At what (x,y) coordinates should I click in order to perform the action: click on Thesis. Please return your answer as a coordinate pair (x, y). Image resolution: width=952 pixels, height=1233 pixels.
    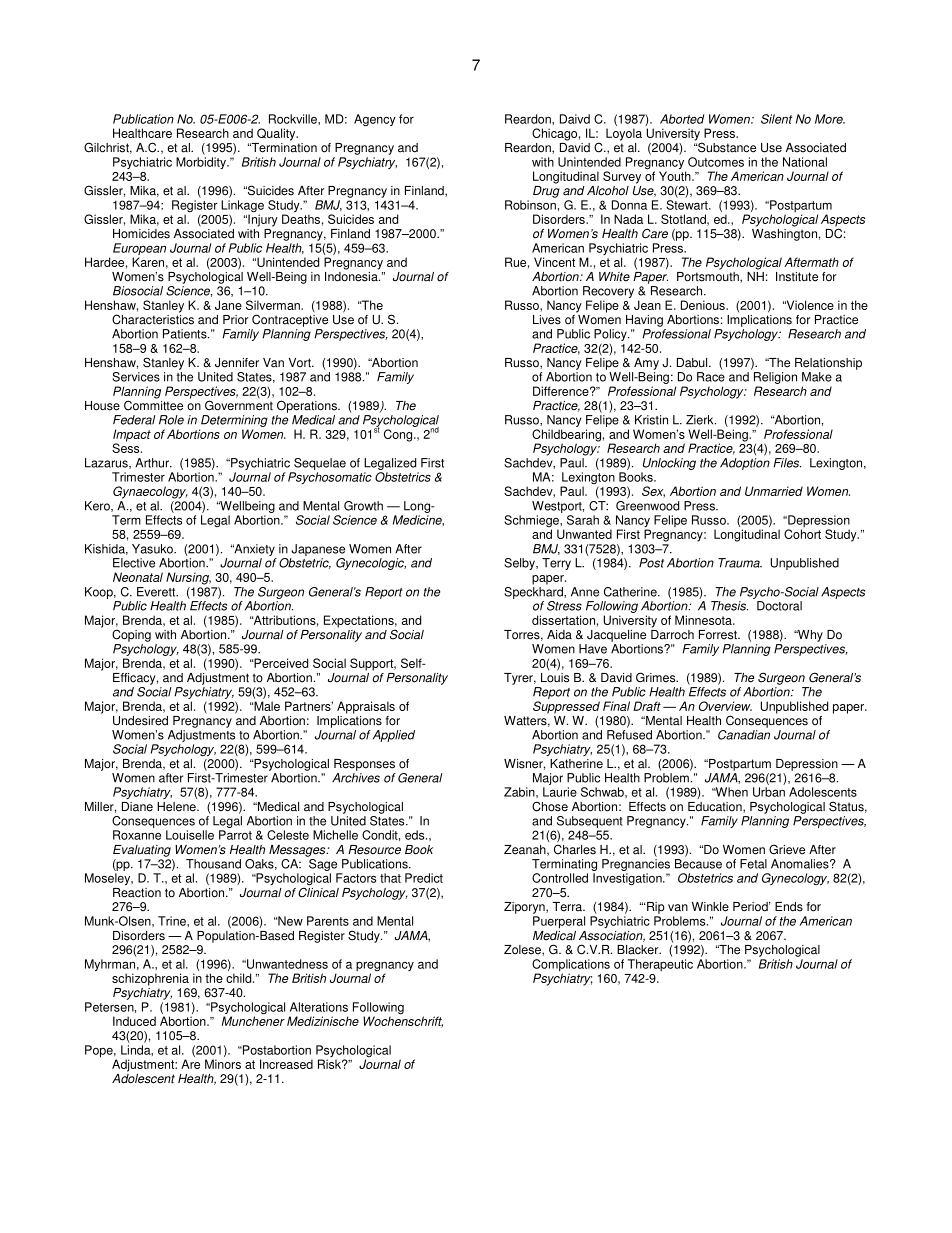
    Looking at the image, I should click on (729, 606).
